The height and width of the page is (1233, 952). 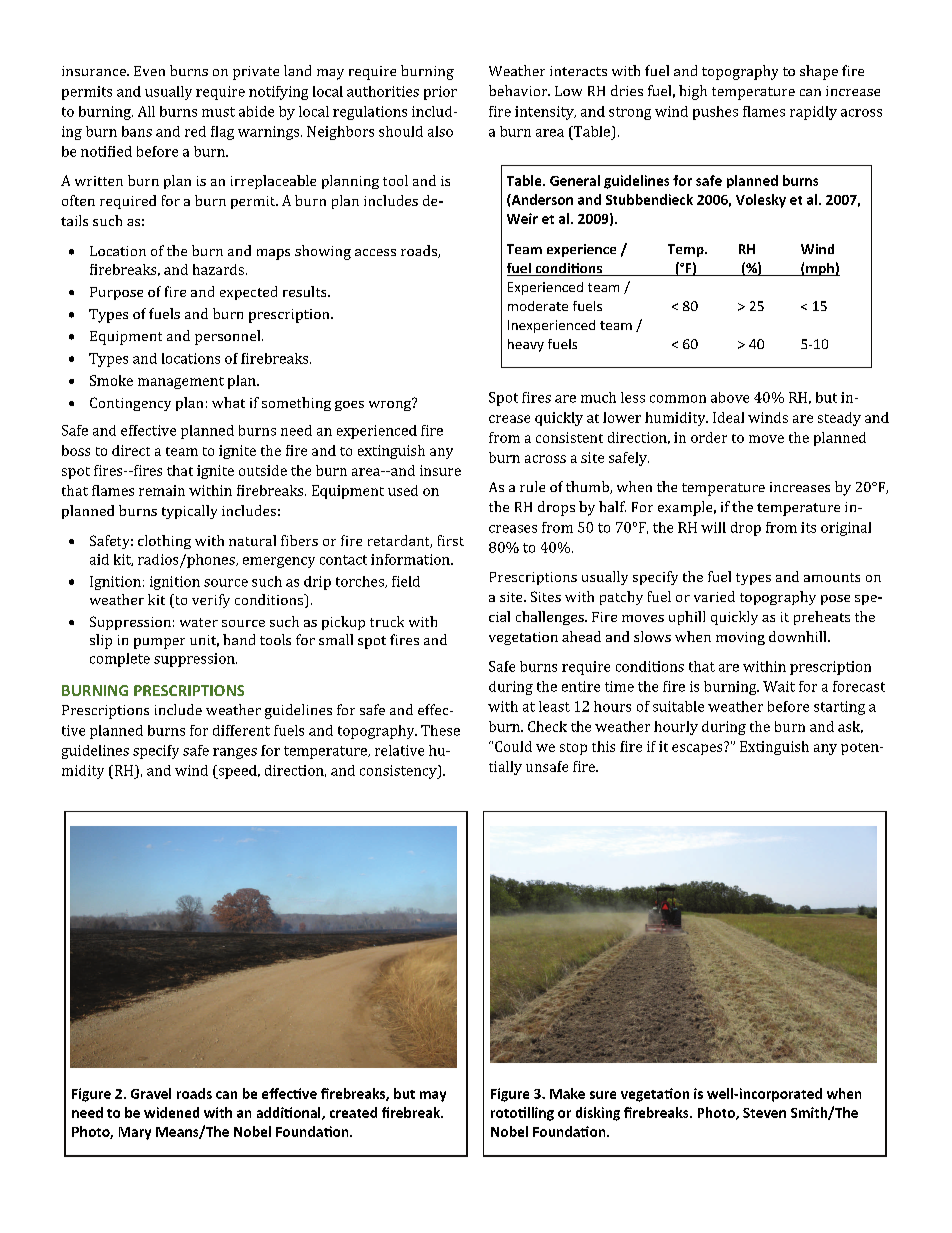 I want to click on ranges, so click(x=235, y=753).
